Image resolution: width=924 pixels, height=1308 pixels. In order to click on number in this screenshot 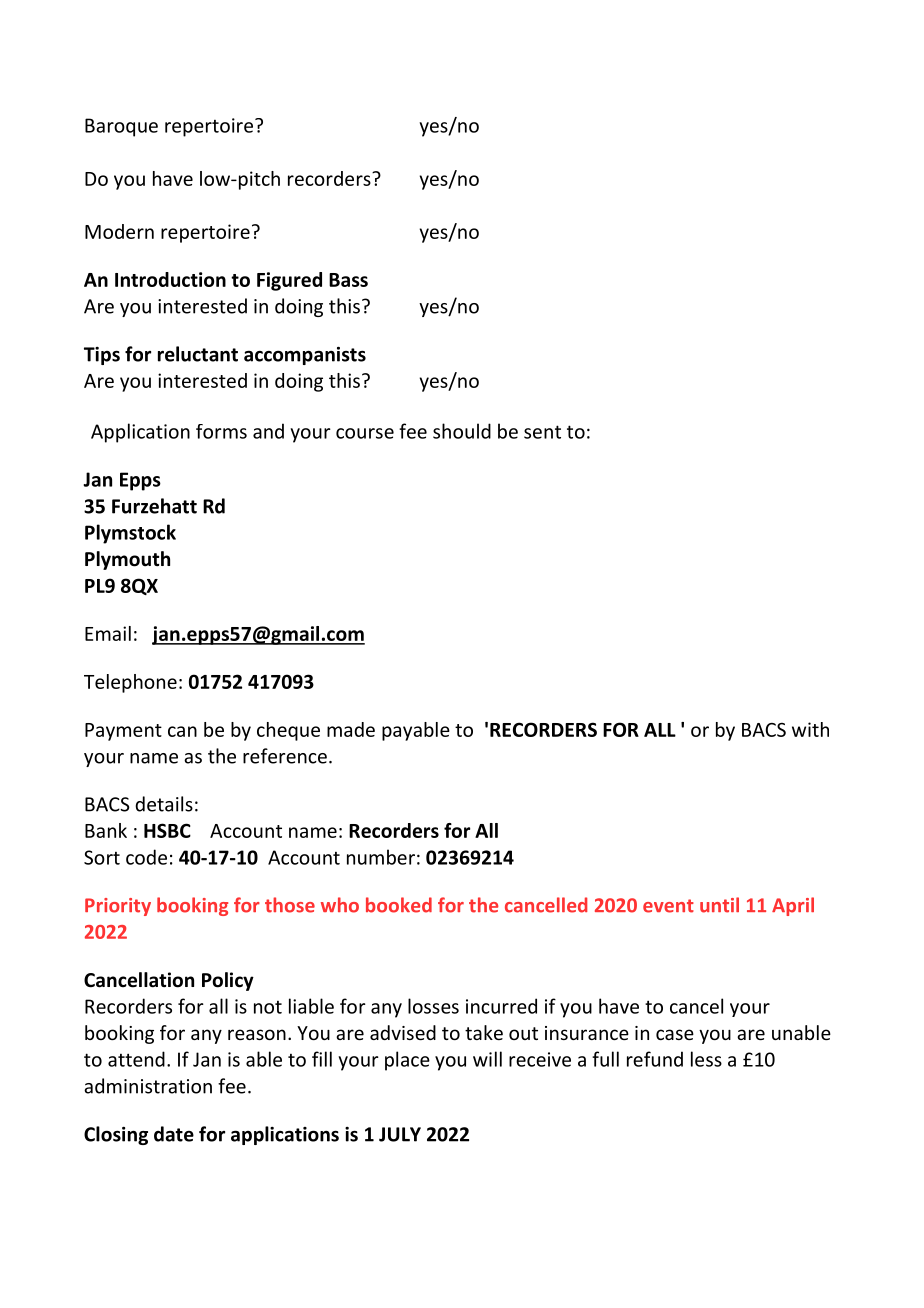, I will do `click(381, 857)`.
